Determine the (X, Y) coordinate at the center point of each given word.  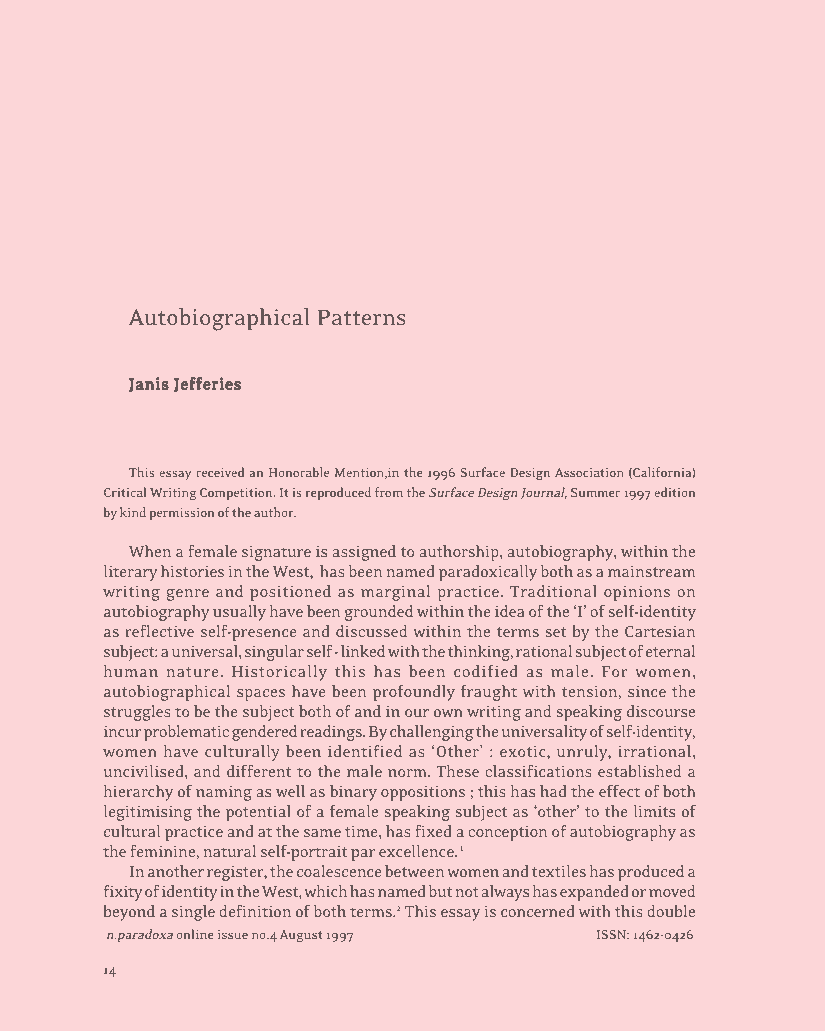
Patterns (361, 317)
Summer (595, 492)
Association (589, 472)
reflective (159, 631)
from (389, 492)
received (220, 472)
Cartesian (660, 631)
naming (224, 793)
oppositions (423, 793)
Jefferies (207, 384)
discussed (371, 631)
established (639, 771)
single (193, 913)
